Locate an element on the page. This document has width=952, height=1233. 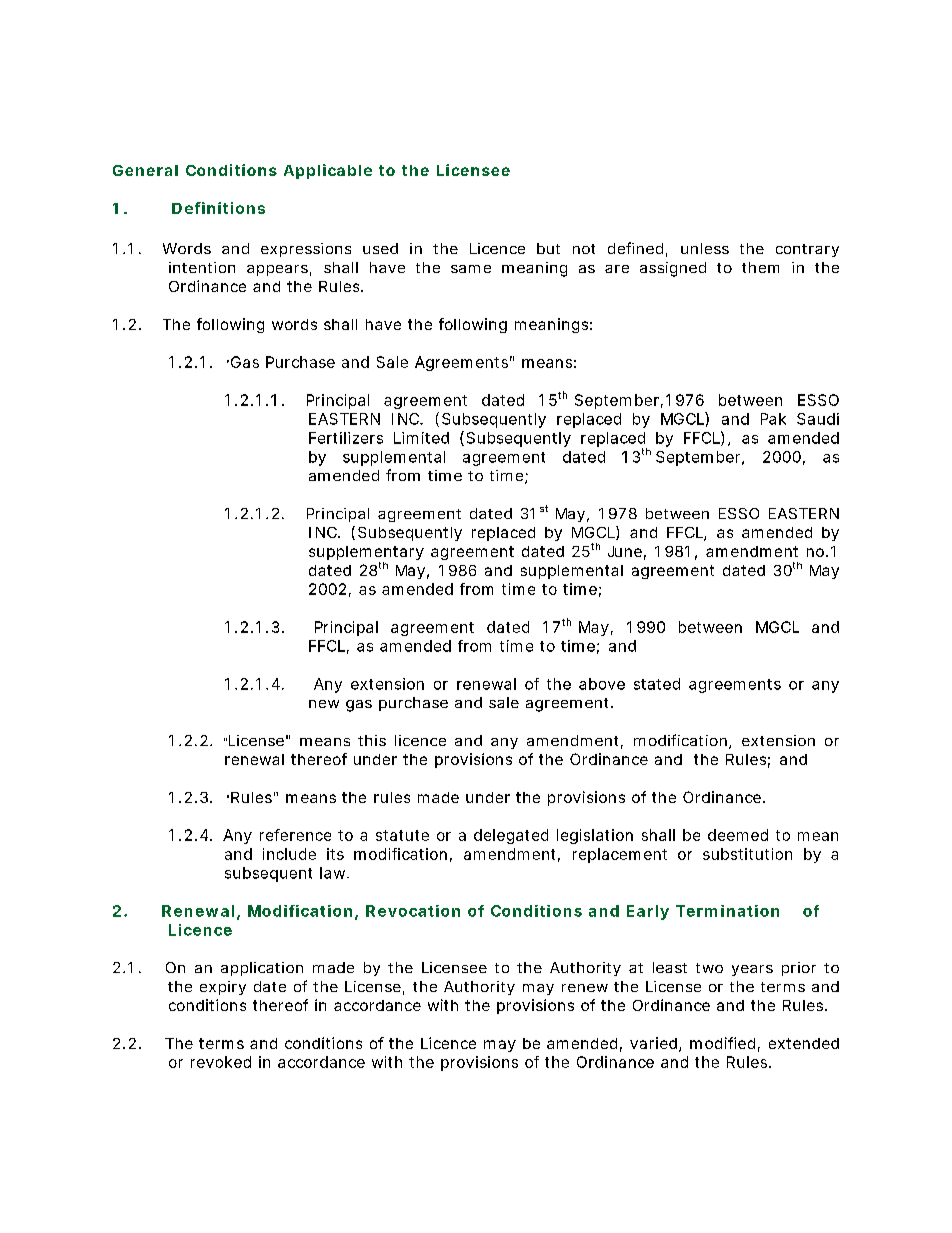
this is located at coordinates (372, 740).
